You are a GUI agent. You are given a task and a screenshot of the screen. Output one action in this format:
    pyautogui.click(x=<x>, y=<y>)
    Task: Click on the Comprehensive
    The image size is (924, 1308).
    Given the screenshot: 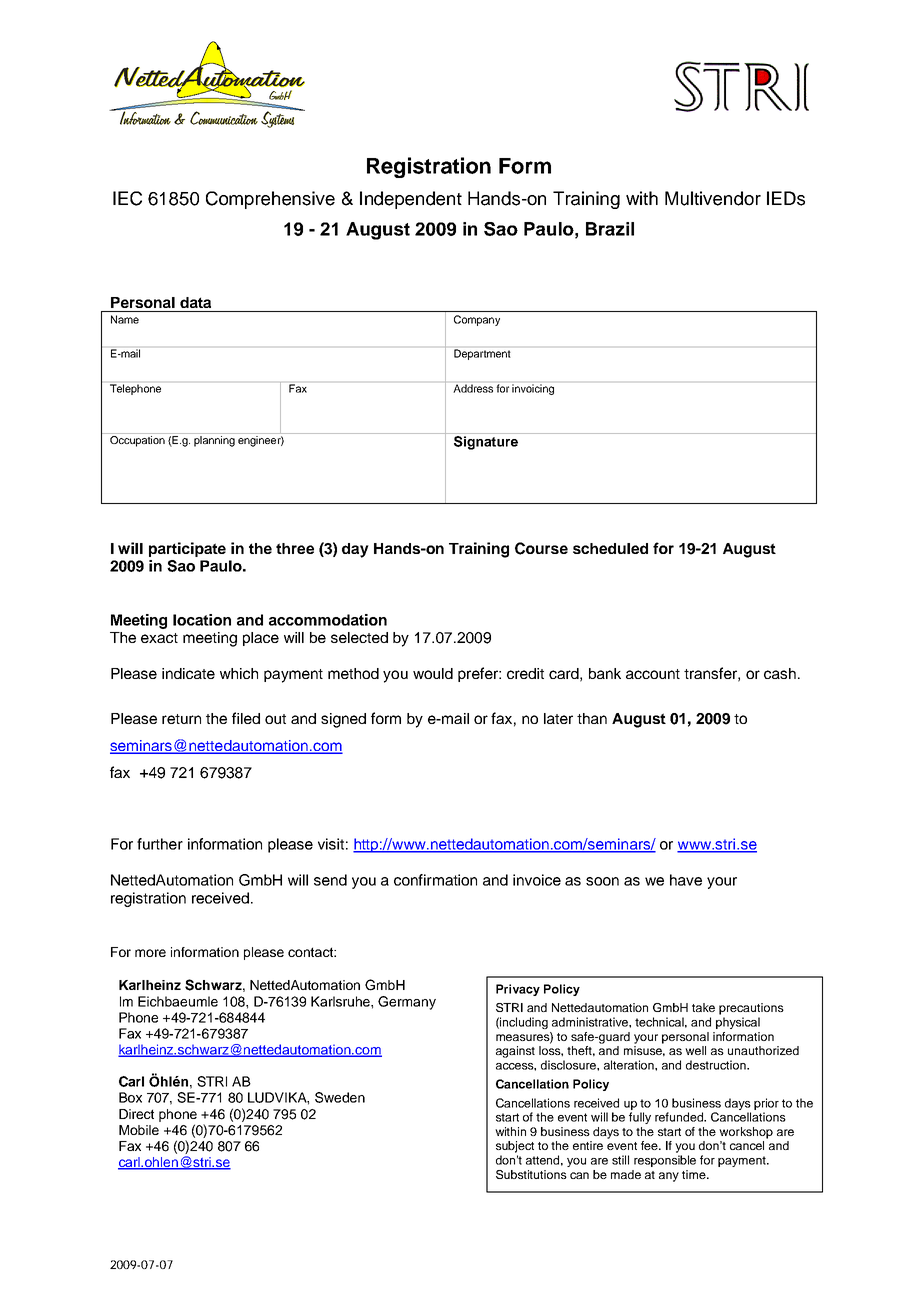 What is the action you would take?
    pyautogui.click(x=270, y=200)
